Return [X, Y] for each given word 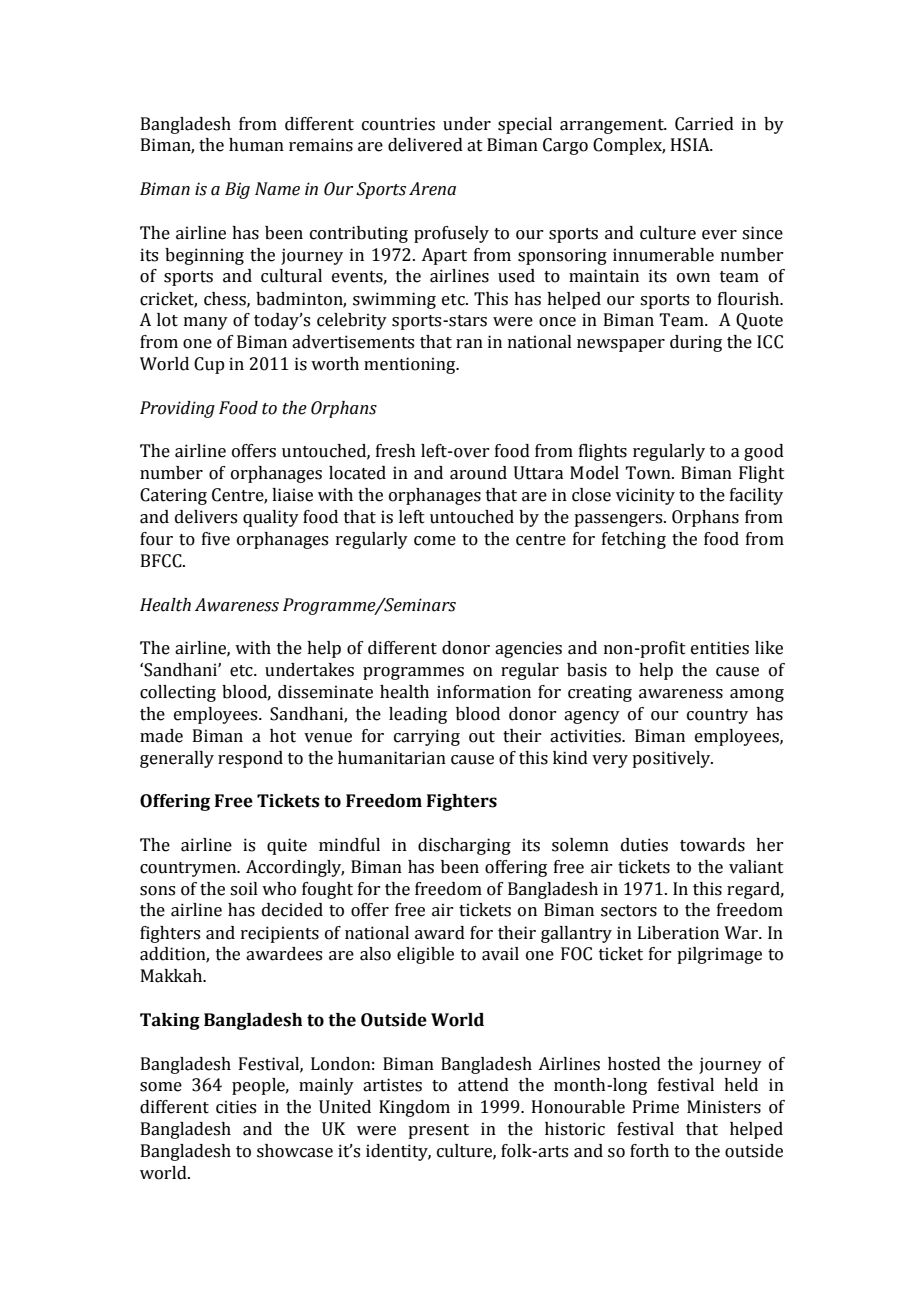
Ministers [724, 1107]
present [438, 1131]
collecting [178, 693]
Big [237, 190]
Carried [704, 124]
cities [236, 1107]
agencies [528, 649]
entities [720, 648]
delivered [425, 145]
